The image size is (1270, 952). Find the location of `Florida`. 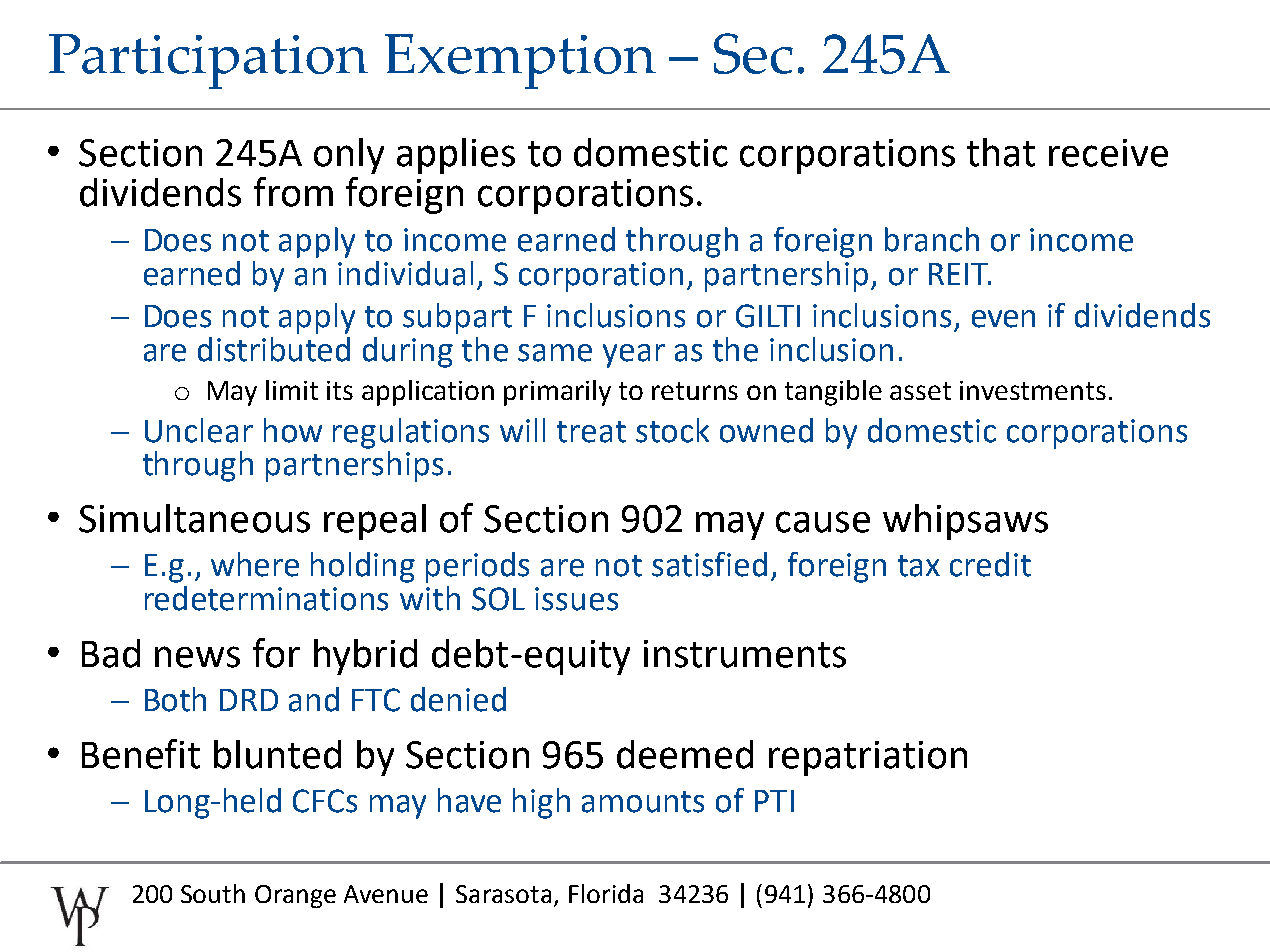

Florida is located at coordinates (606, 893).
